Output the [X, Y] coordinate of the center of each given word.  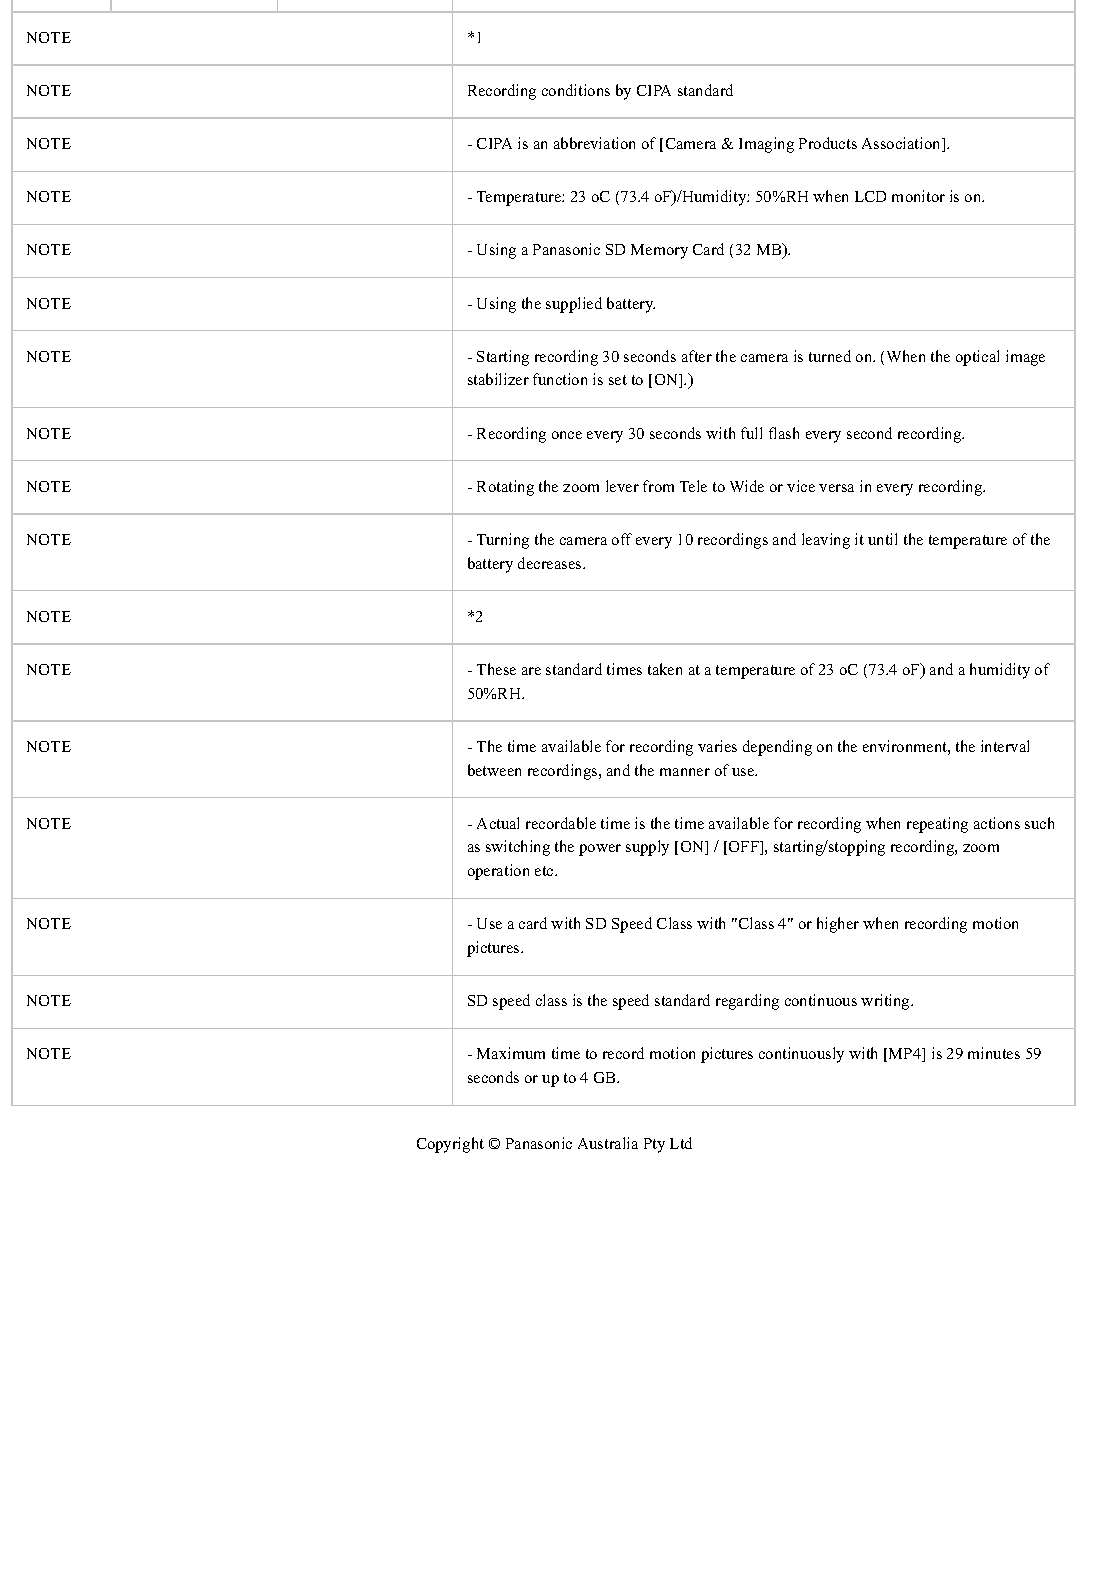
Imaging [766, 145]
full [751, 433]
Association [902, 144]
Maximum [511, 1053]
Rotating [505, 488]
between [494, 770]
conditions [576, 90]
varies [717, 746]
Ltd [681, 1143]
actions [997, 823]
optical [977, 358]
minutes [994, 1053]
